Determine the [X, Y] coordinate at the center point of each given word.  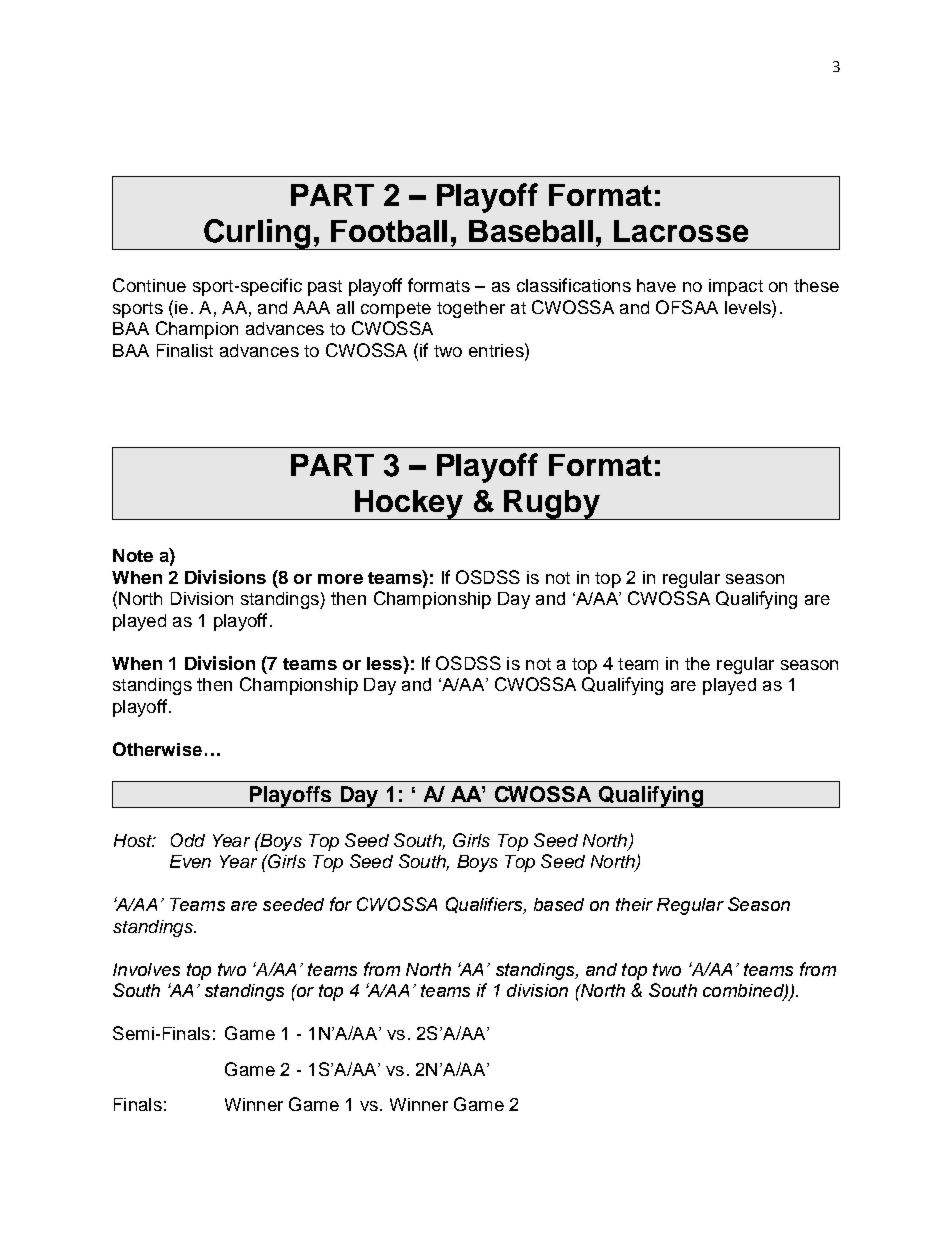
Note [133, 555]
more [340, 579]
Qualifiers [485, 905]
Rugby [552, 505]
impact [736, 287]
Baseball [531, 231]
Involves [146, 969]
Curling [257, 234]
